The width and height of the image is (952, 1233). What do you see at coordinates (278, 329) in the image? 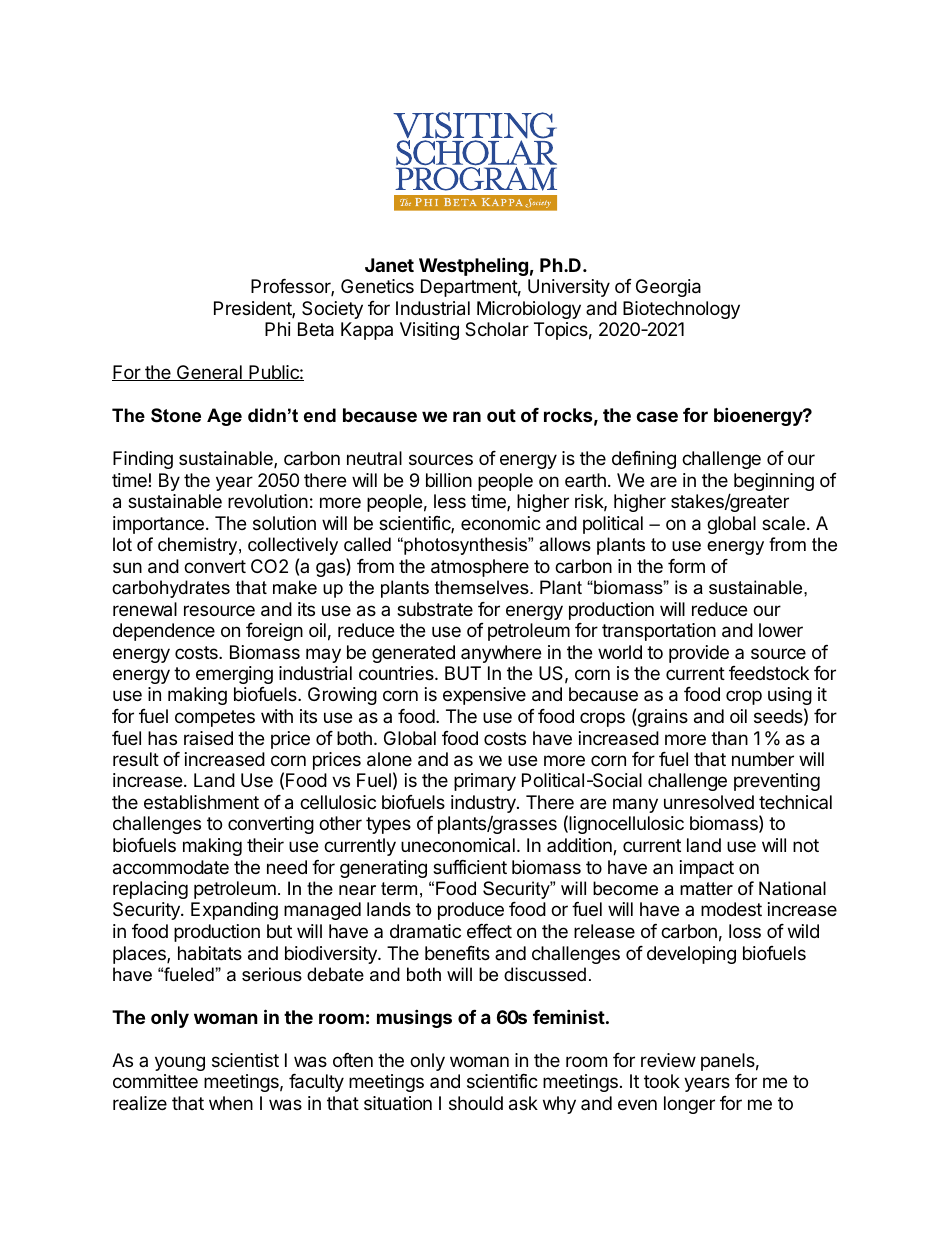
I see `Phi` at bounding box center [278, 329].
